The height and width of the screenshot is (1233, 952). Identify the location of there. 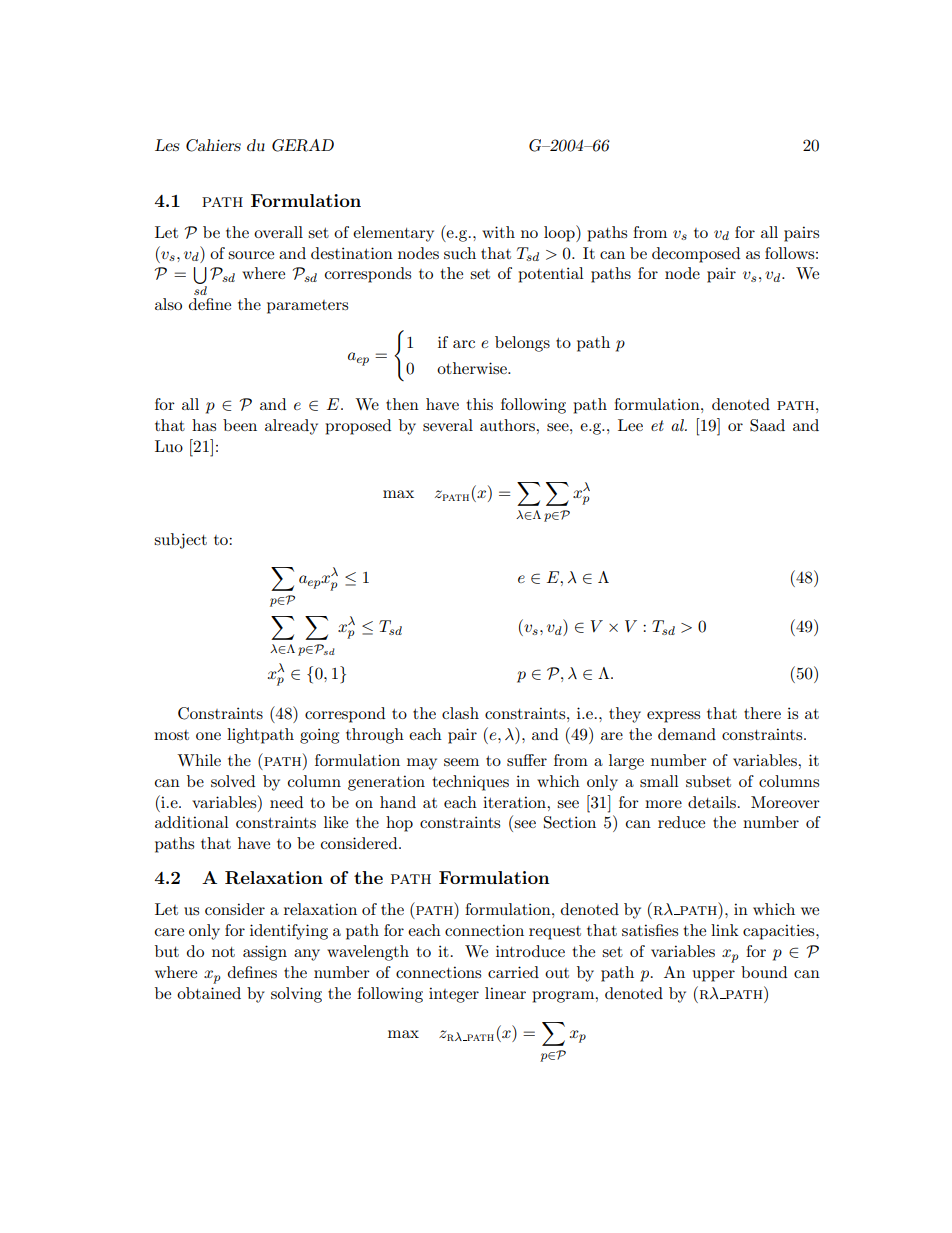
(762, 713).
